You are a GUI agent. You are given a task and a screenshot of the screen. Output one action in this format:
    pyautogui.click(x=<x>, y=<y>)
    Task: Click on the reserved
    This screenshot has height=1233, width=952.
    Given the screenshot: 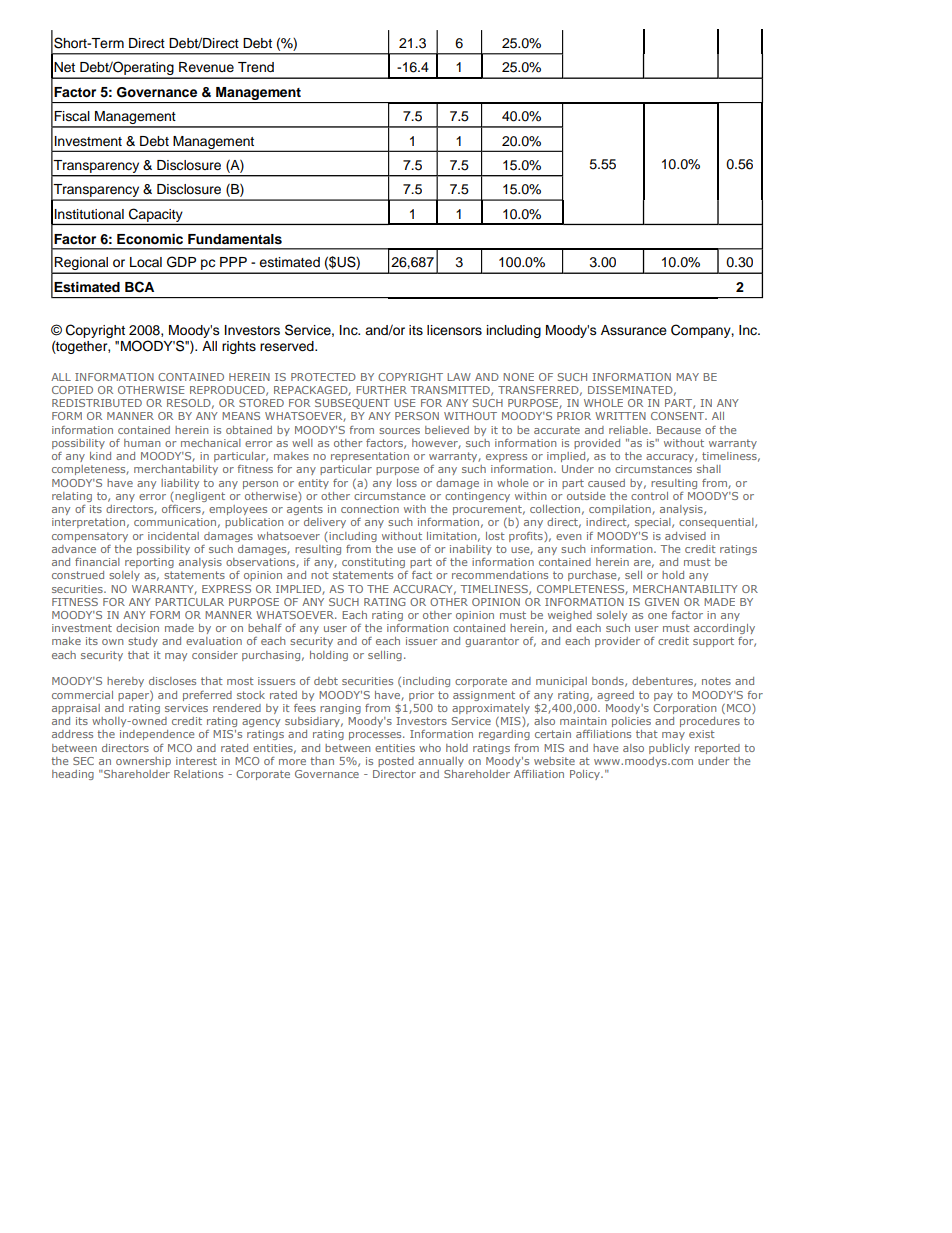 What is the action you would take?
    pyautogui.click(x=288, y=346)
